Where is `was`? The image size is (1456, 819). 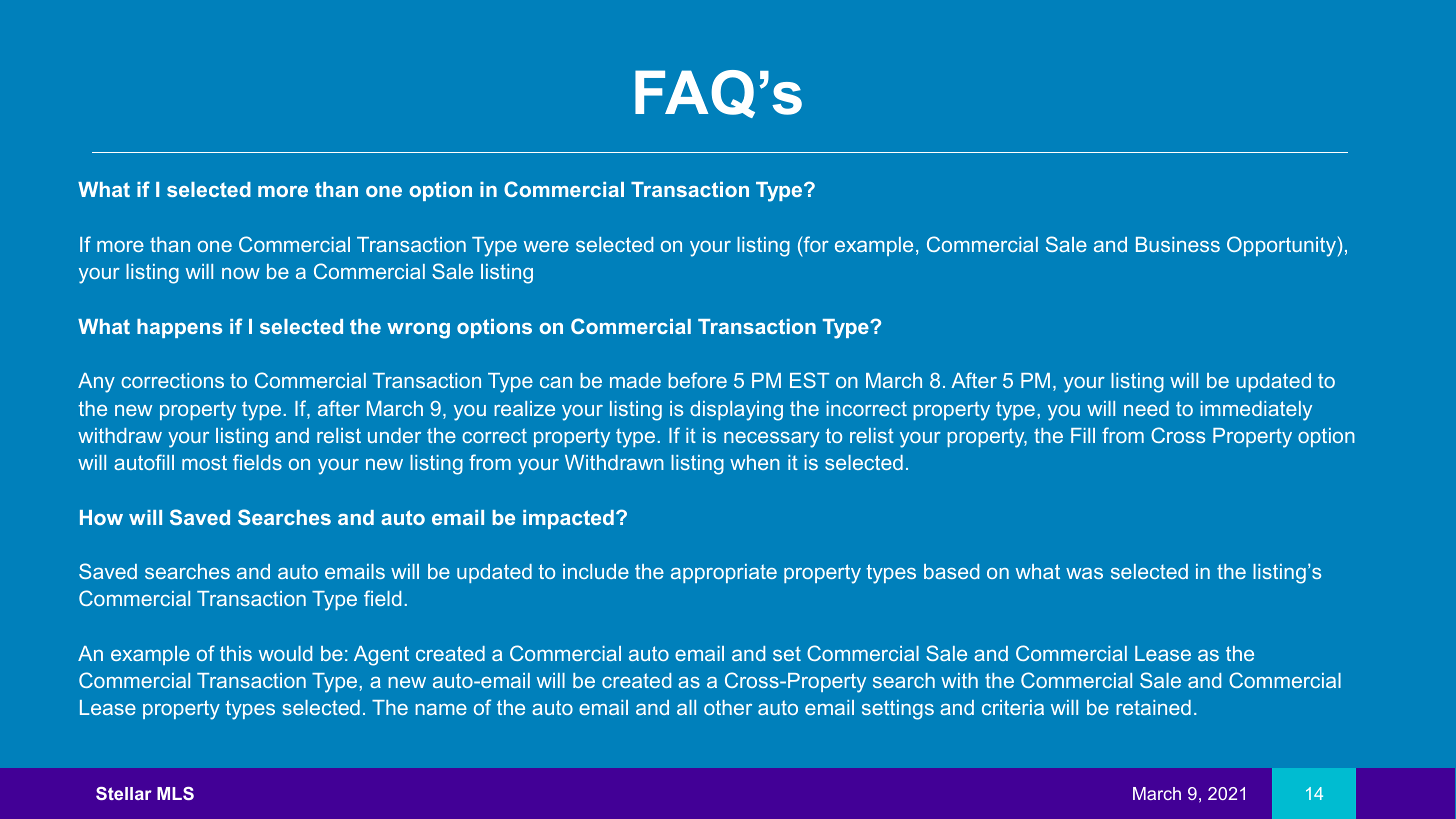 was is located at coordinates (1084, 573).
